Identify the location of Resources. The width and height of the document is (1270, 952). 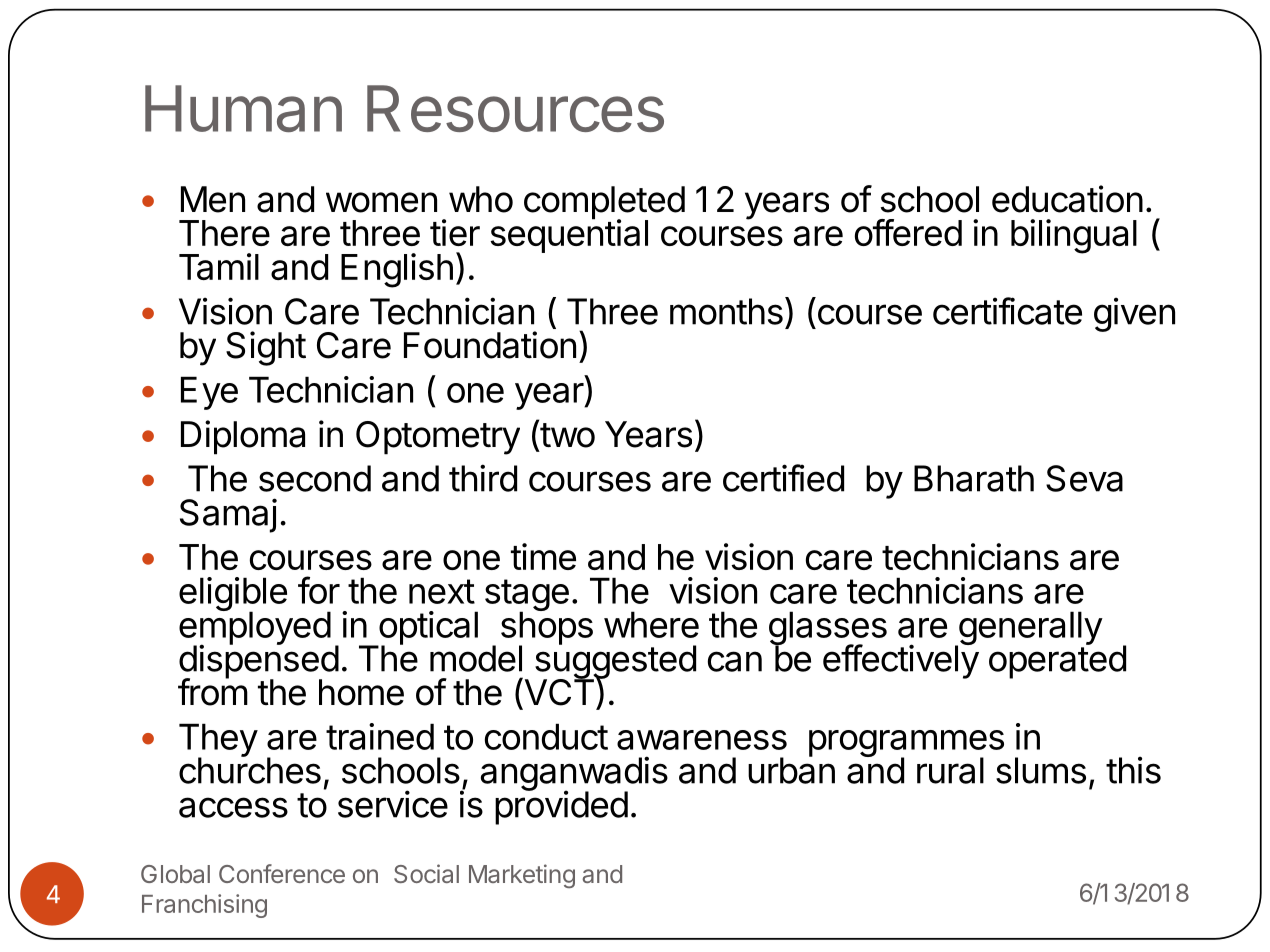
(515, 108).
